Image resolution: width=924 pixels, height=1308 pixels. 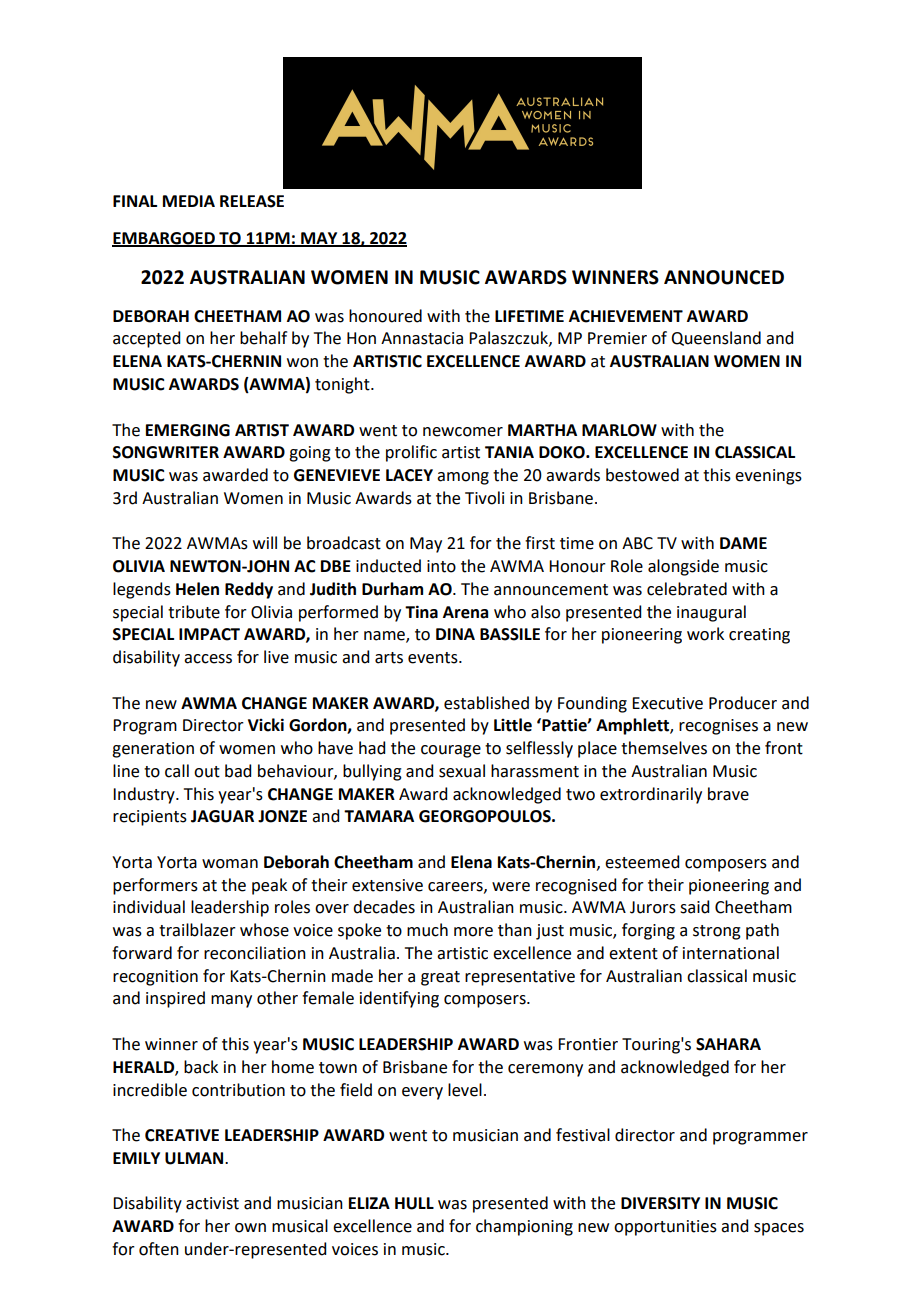 What do you see at coordinates (718, 727) in the screenshot?
I see `recognises` at bounding box center [718, 727].
